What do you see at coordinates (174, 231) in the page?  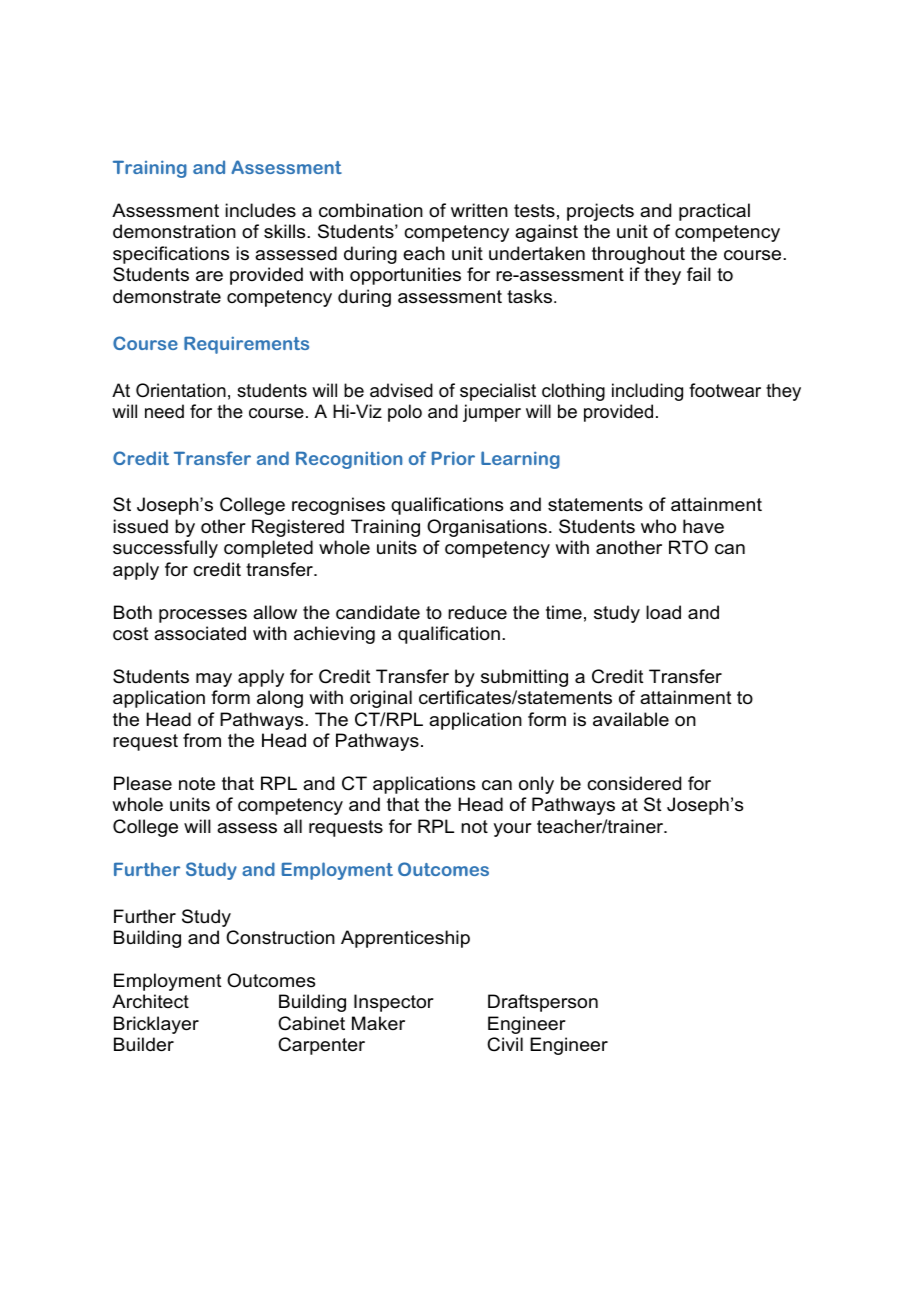 I see `demonstration` at bounding box center [174, 231].
